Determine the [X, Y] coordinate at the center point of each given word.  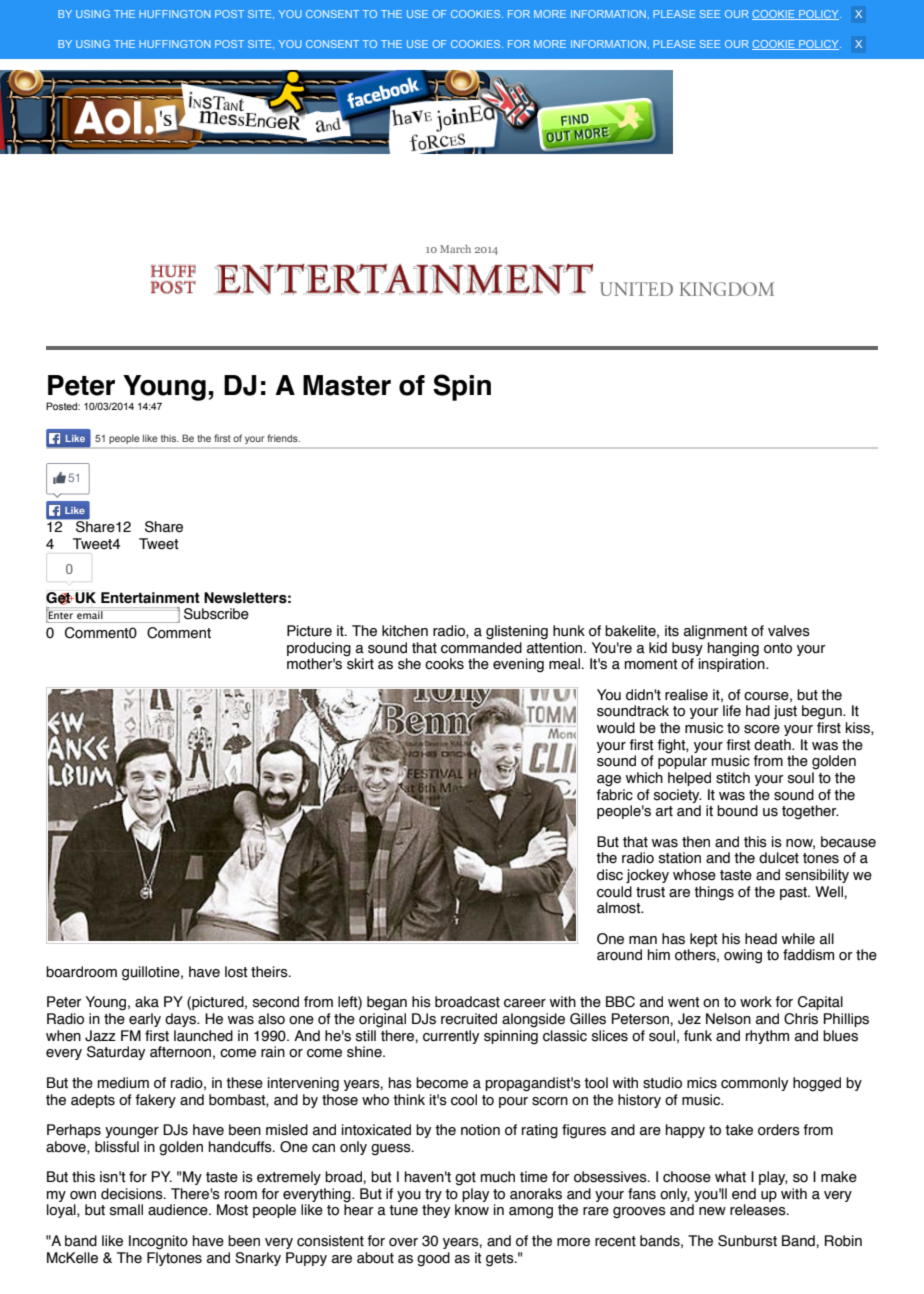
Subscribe [216, 614]
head [761, 939]
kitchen [405, 631]
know [472, 1210]
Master [347, 385]
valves [789, 631]
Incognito [158, 1242]
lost [236, 972]
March [455, 249]
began [387, 1003]
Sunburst [747, 1241]
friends [283, 438]
